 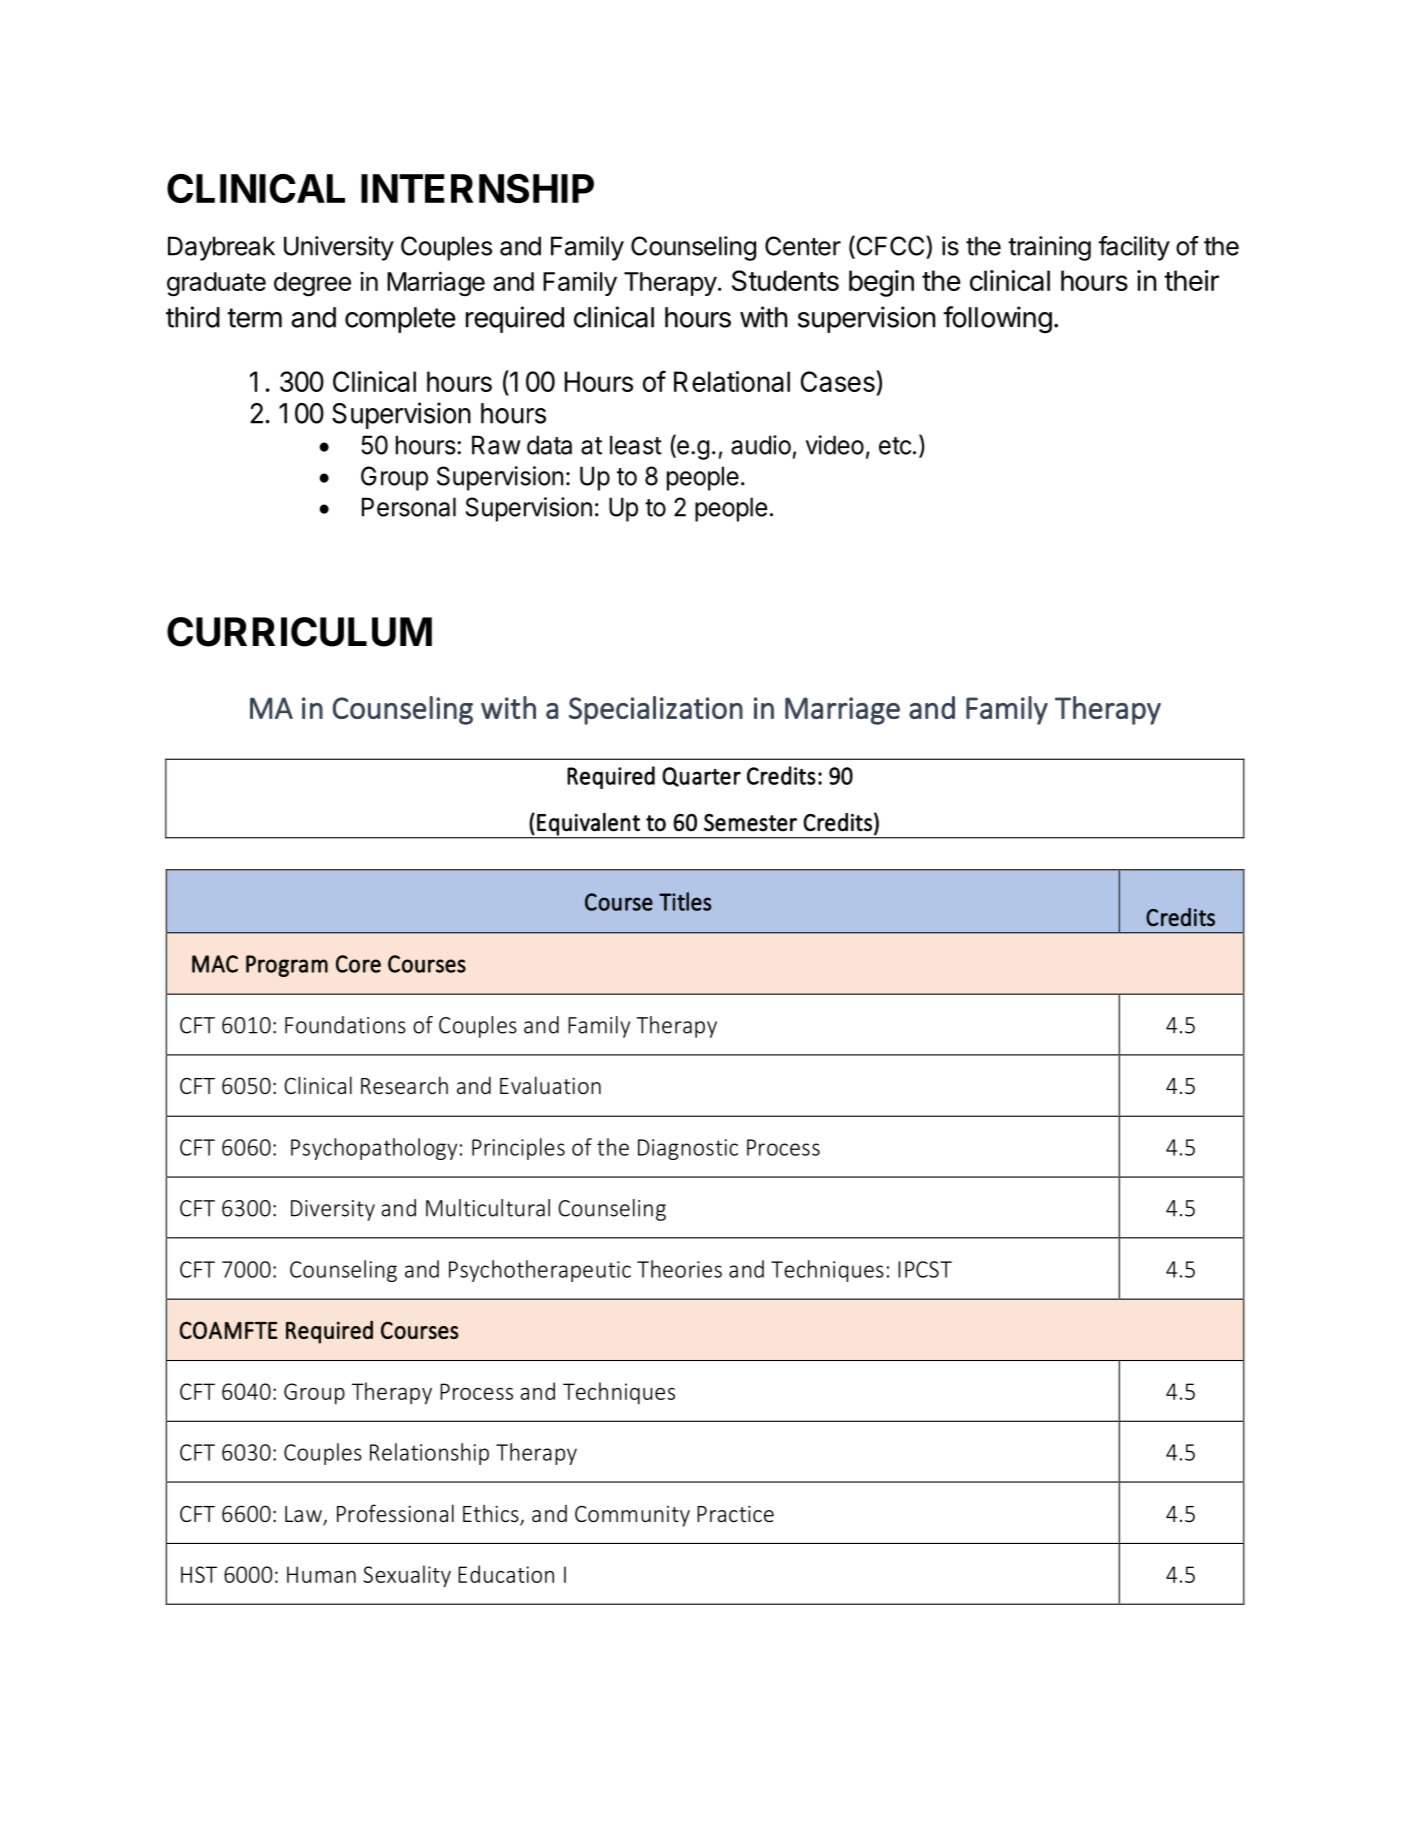 What do you see at coordinates (339, 248) in the document?
I see `University` at bounding box center [339, 248].
